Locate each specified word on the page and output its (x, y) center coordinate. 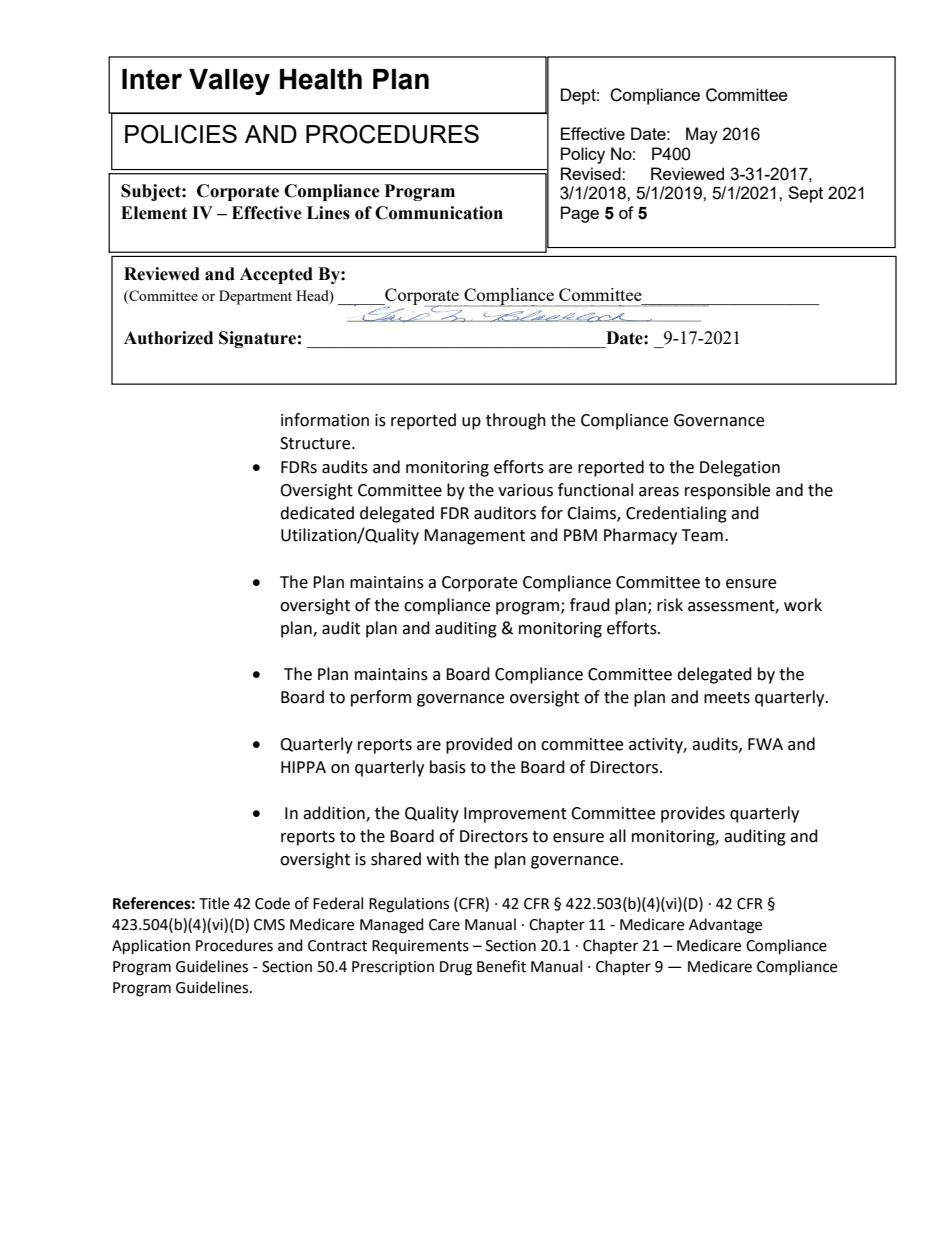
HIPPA (303, 767)
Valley (229, 82)
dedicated (317, 513)
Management (474, 537)
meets (727, 698)
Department (255, 297)
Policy (583, 155)
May (702, 135)
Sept (805, 194)
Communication (439, 213)
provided (479, 745)
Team (702, 535)
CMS (269, 925)
